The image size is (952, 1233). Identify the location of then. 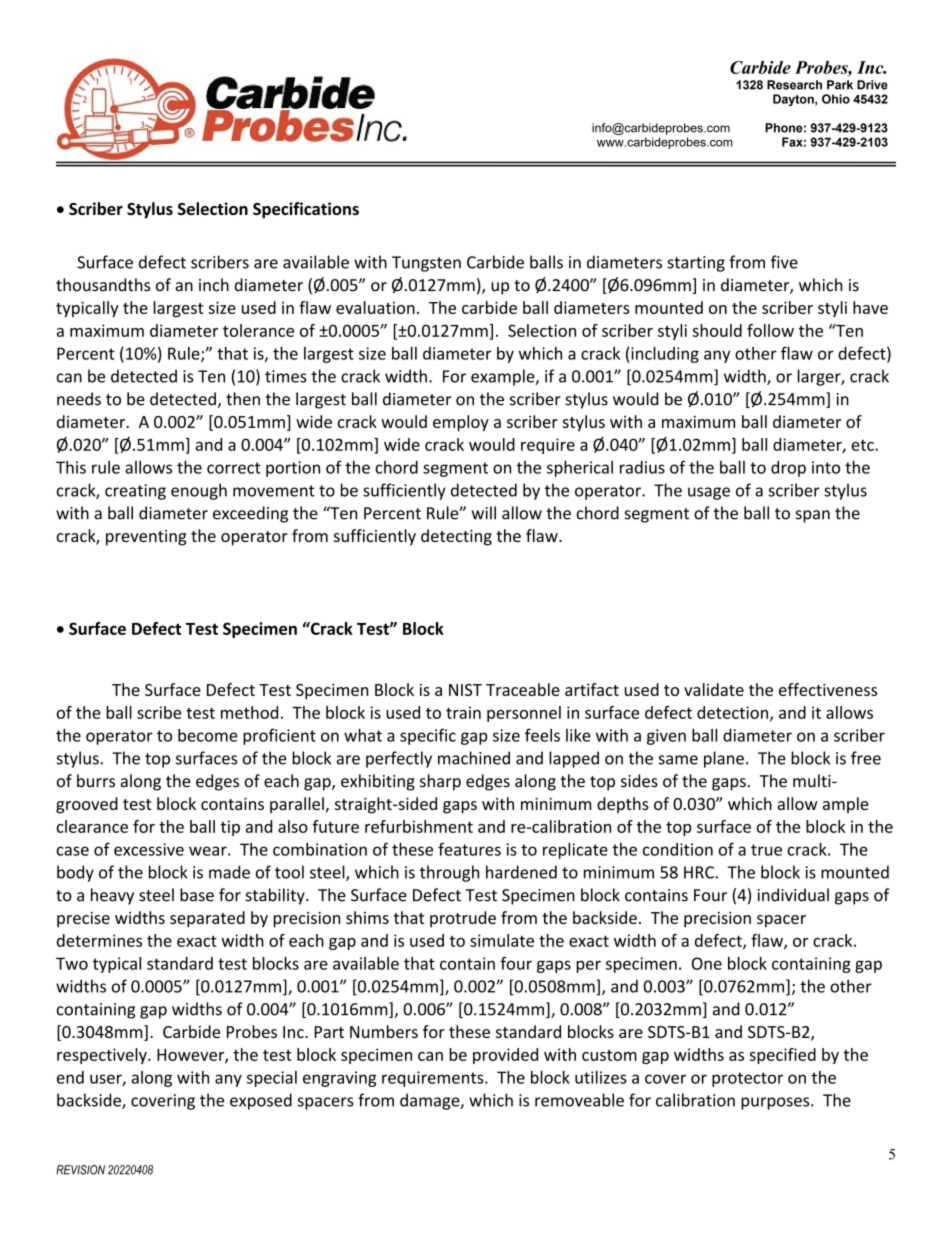
(243, 399).
